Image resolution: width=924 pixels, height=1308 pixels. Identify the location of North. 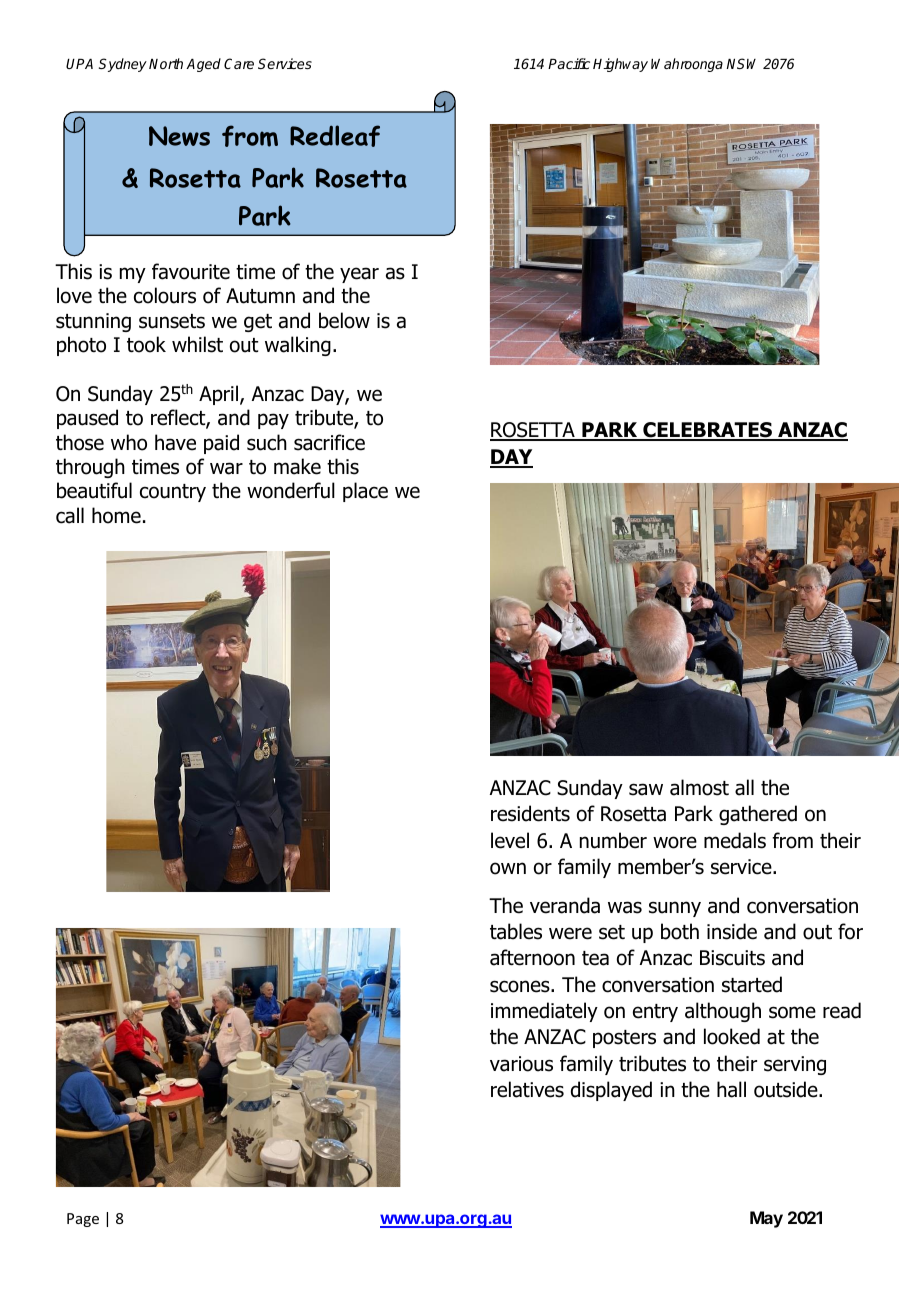
(166, 63).
